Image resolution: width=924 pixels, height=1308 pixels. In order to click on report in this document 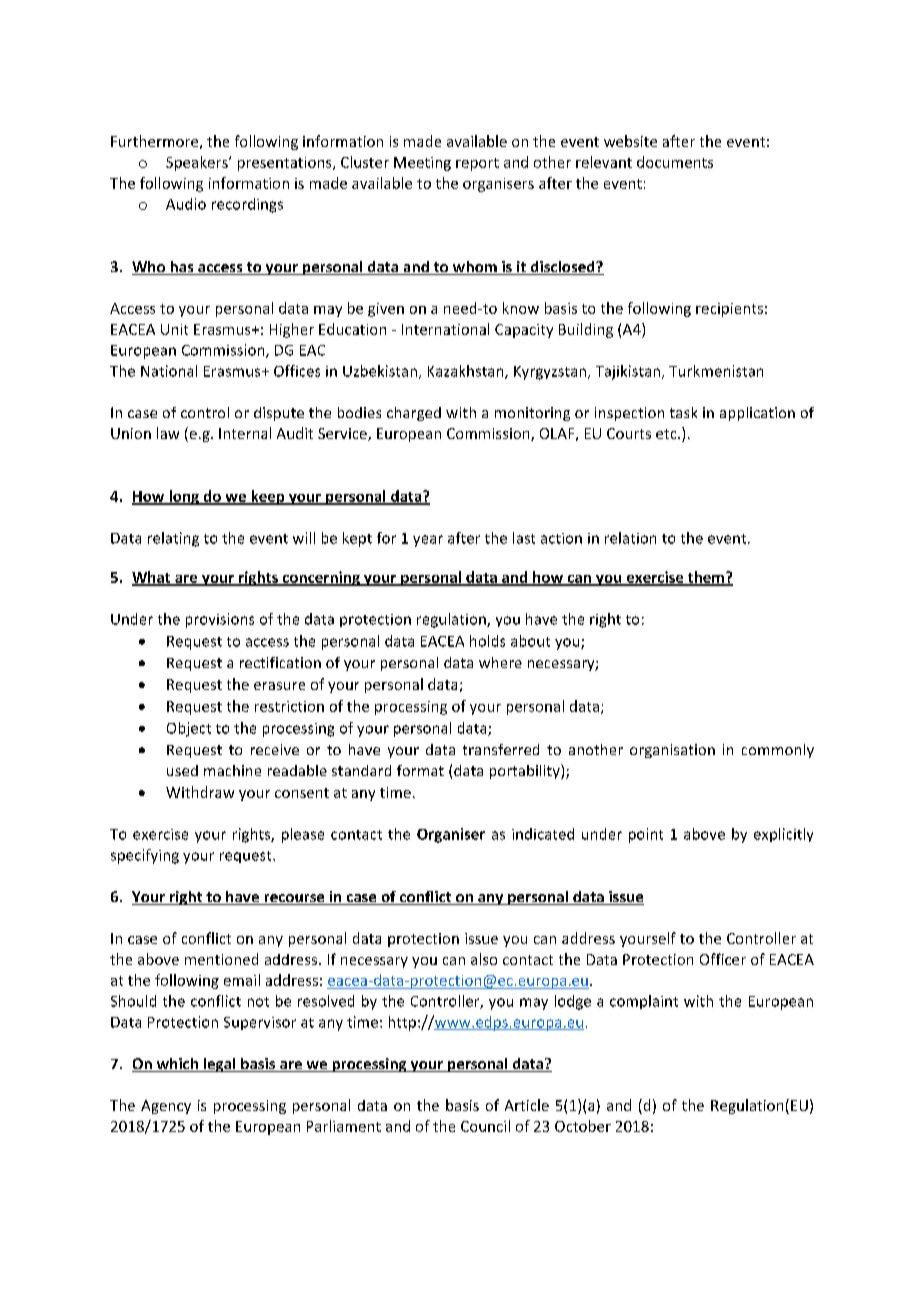, I will do `click(477, 164)`.
